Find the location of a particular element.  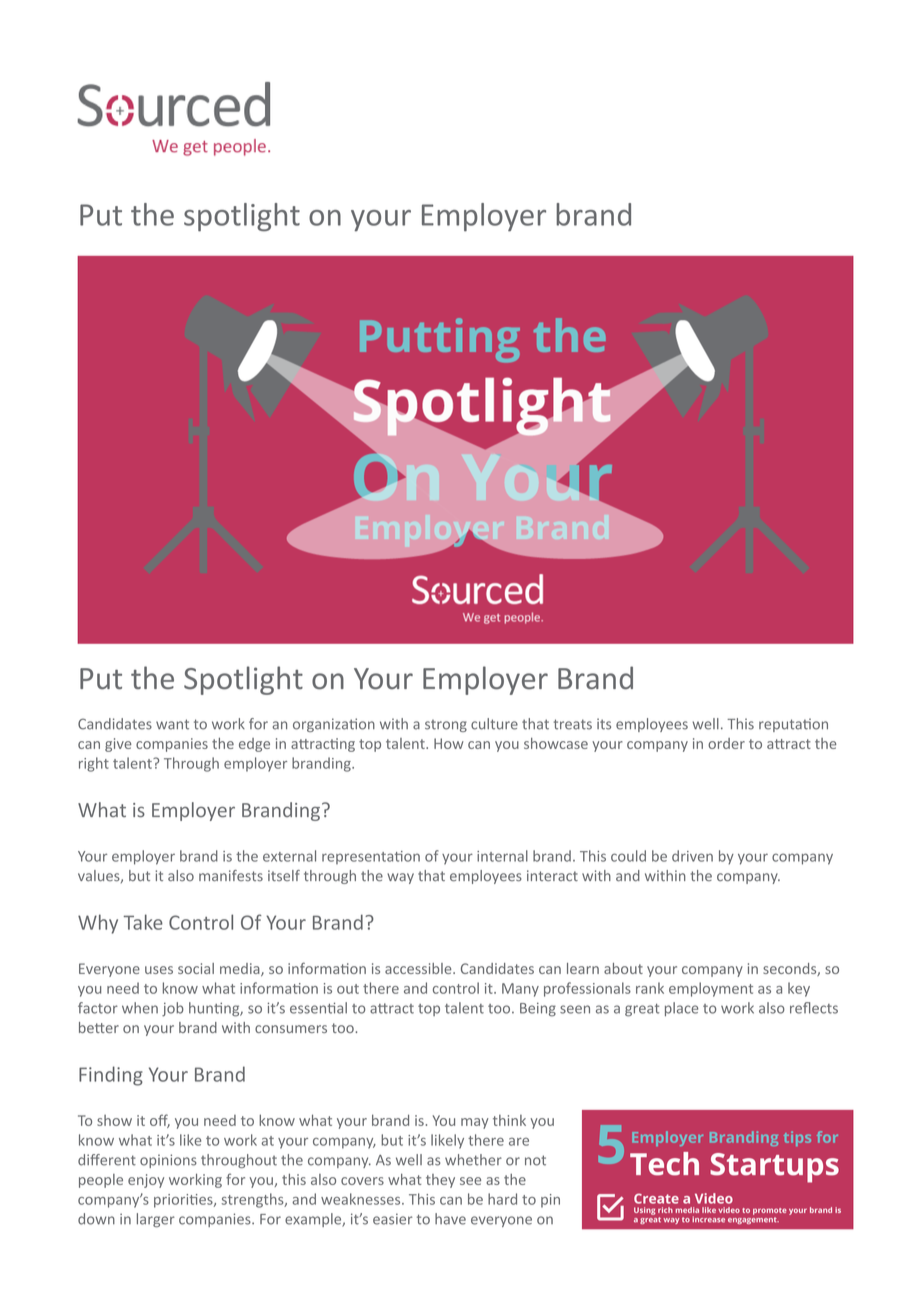

want is located at coordinates (172, 724).
